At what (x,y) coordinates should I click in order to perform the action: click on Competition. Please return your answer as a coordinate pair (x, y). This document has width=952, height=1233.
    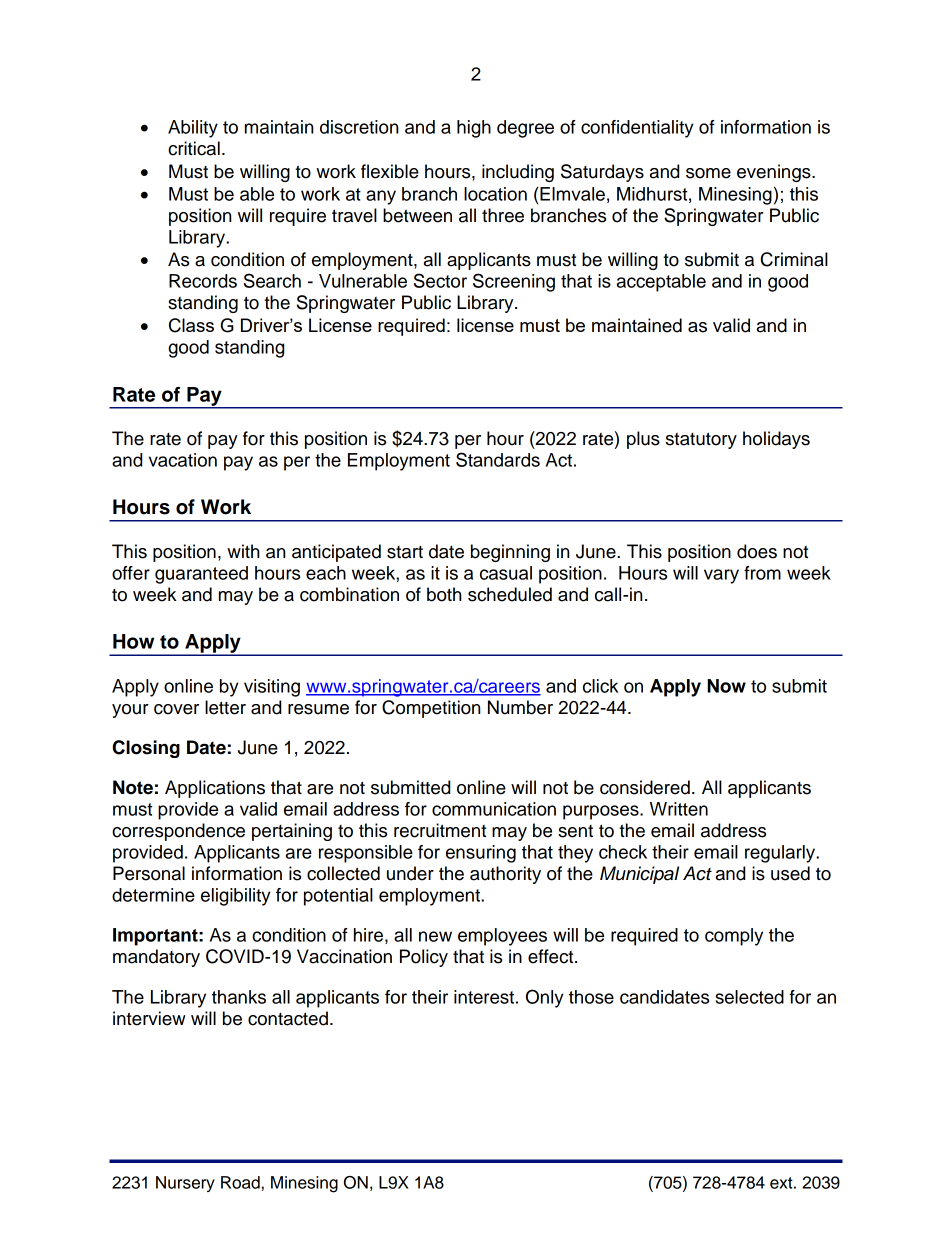
    Looking at the image, I should click on (431, 709).
